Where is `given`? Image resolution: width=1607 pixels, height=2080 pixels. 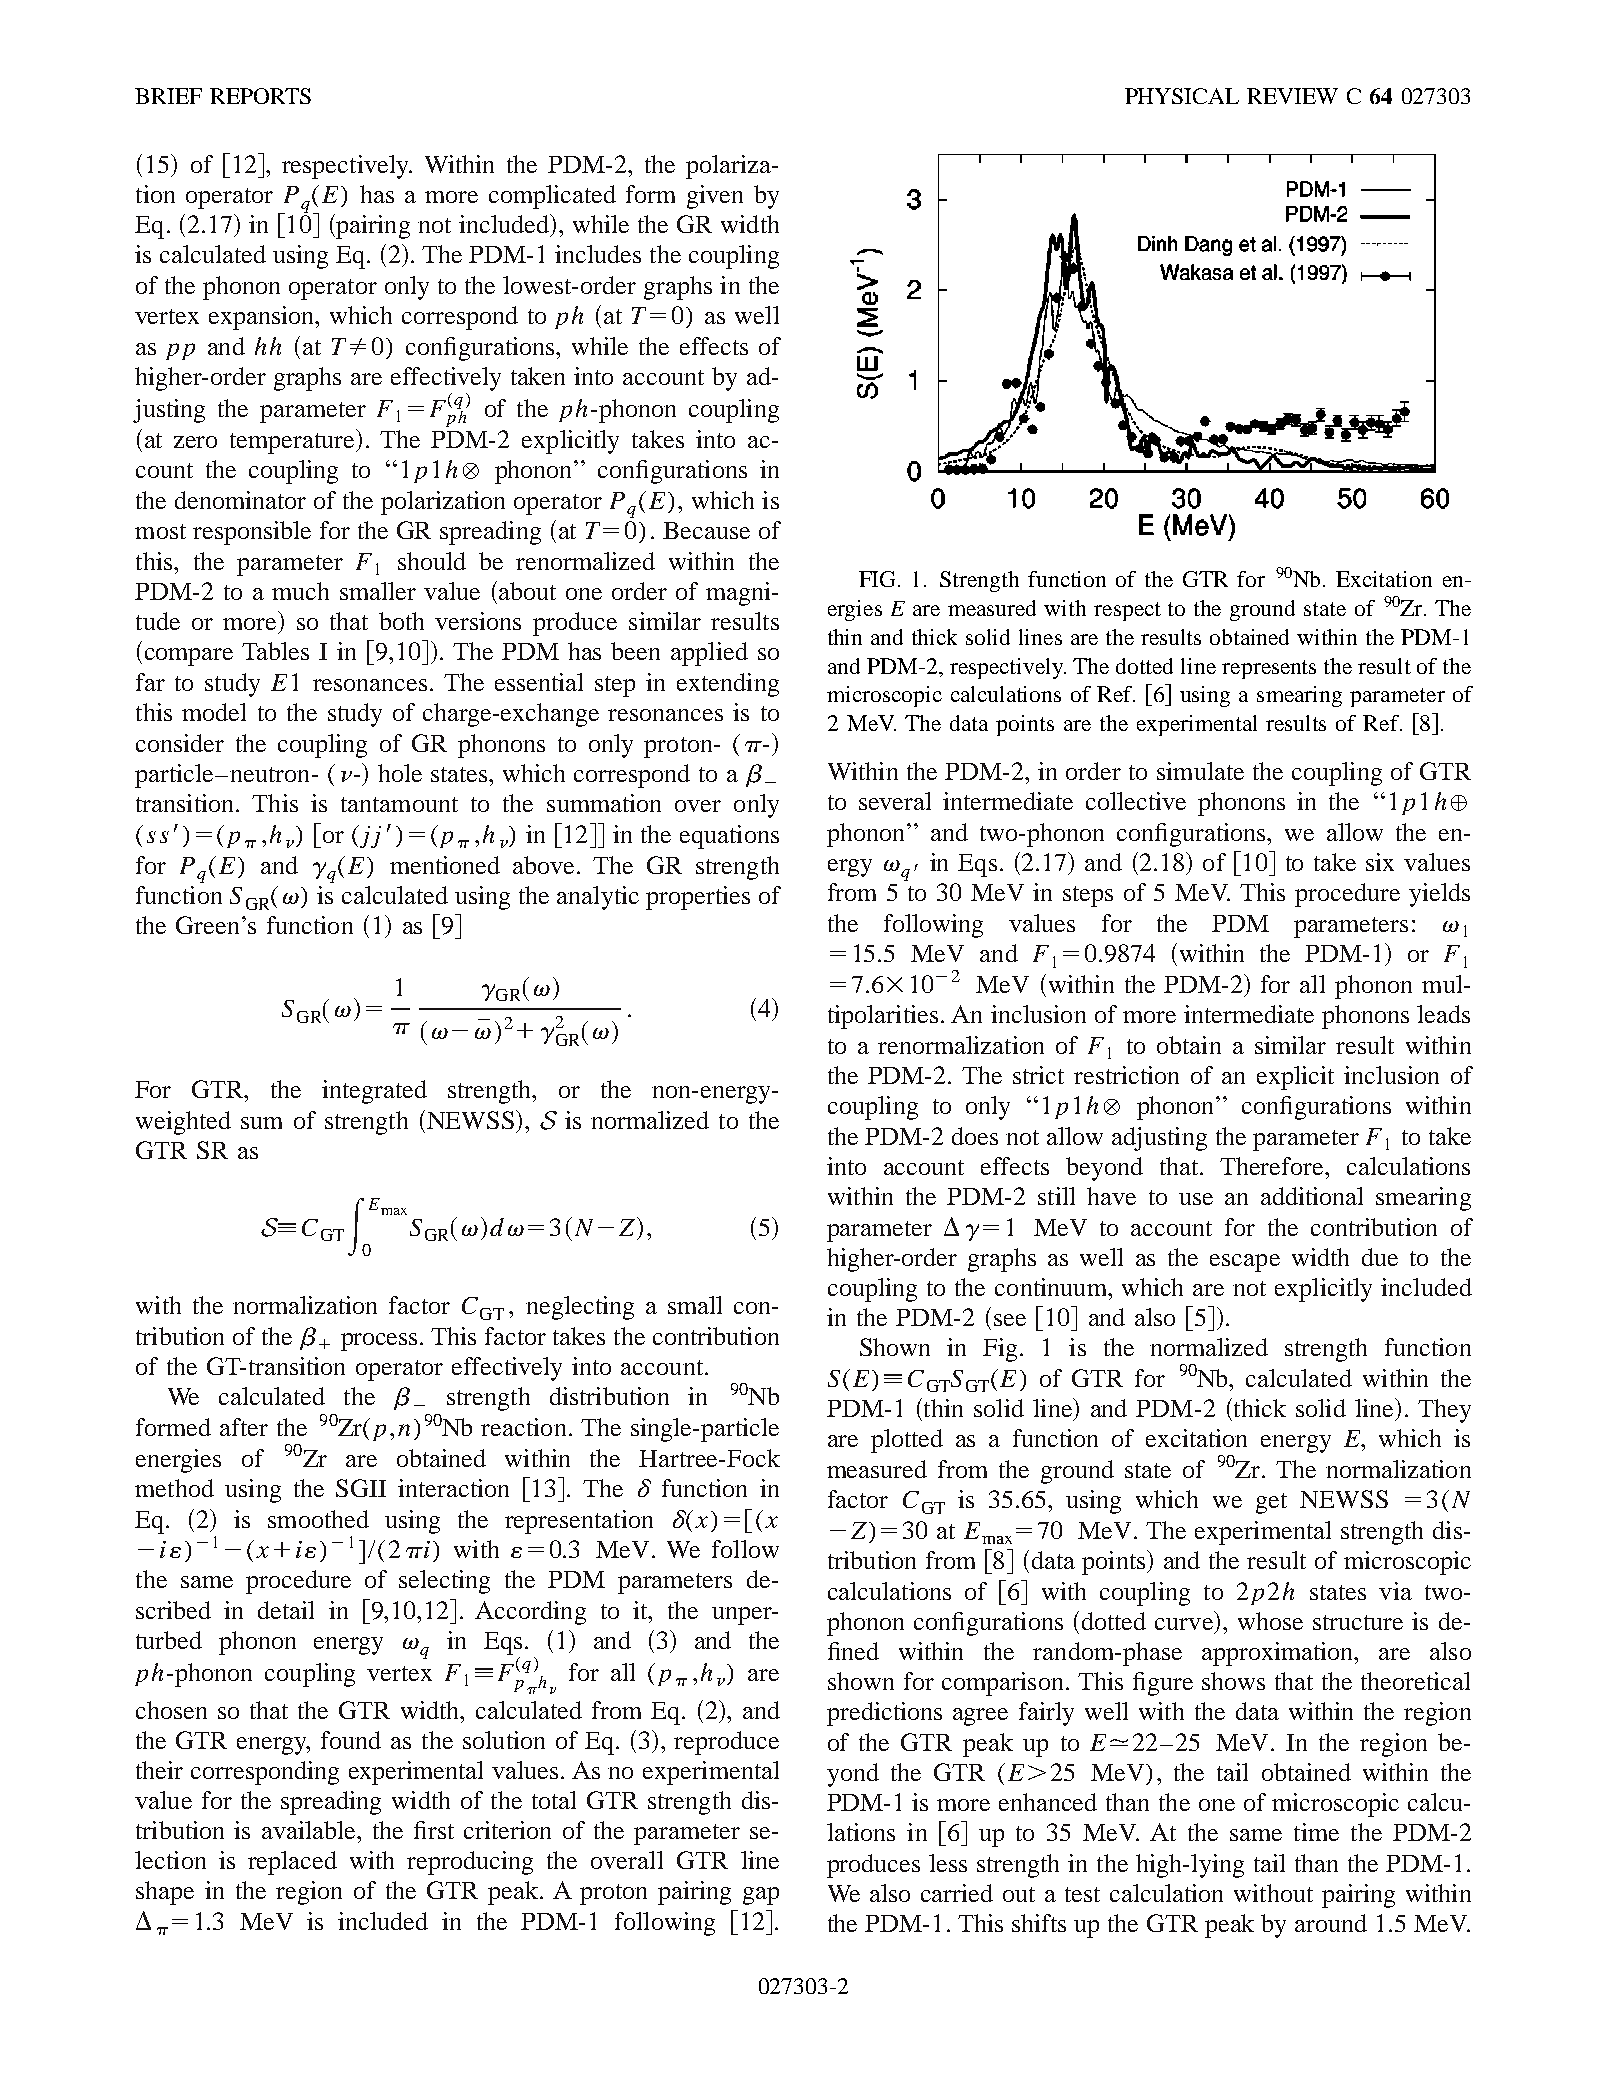 given is located at coordinates (715, 197).
